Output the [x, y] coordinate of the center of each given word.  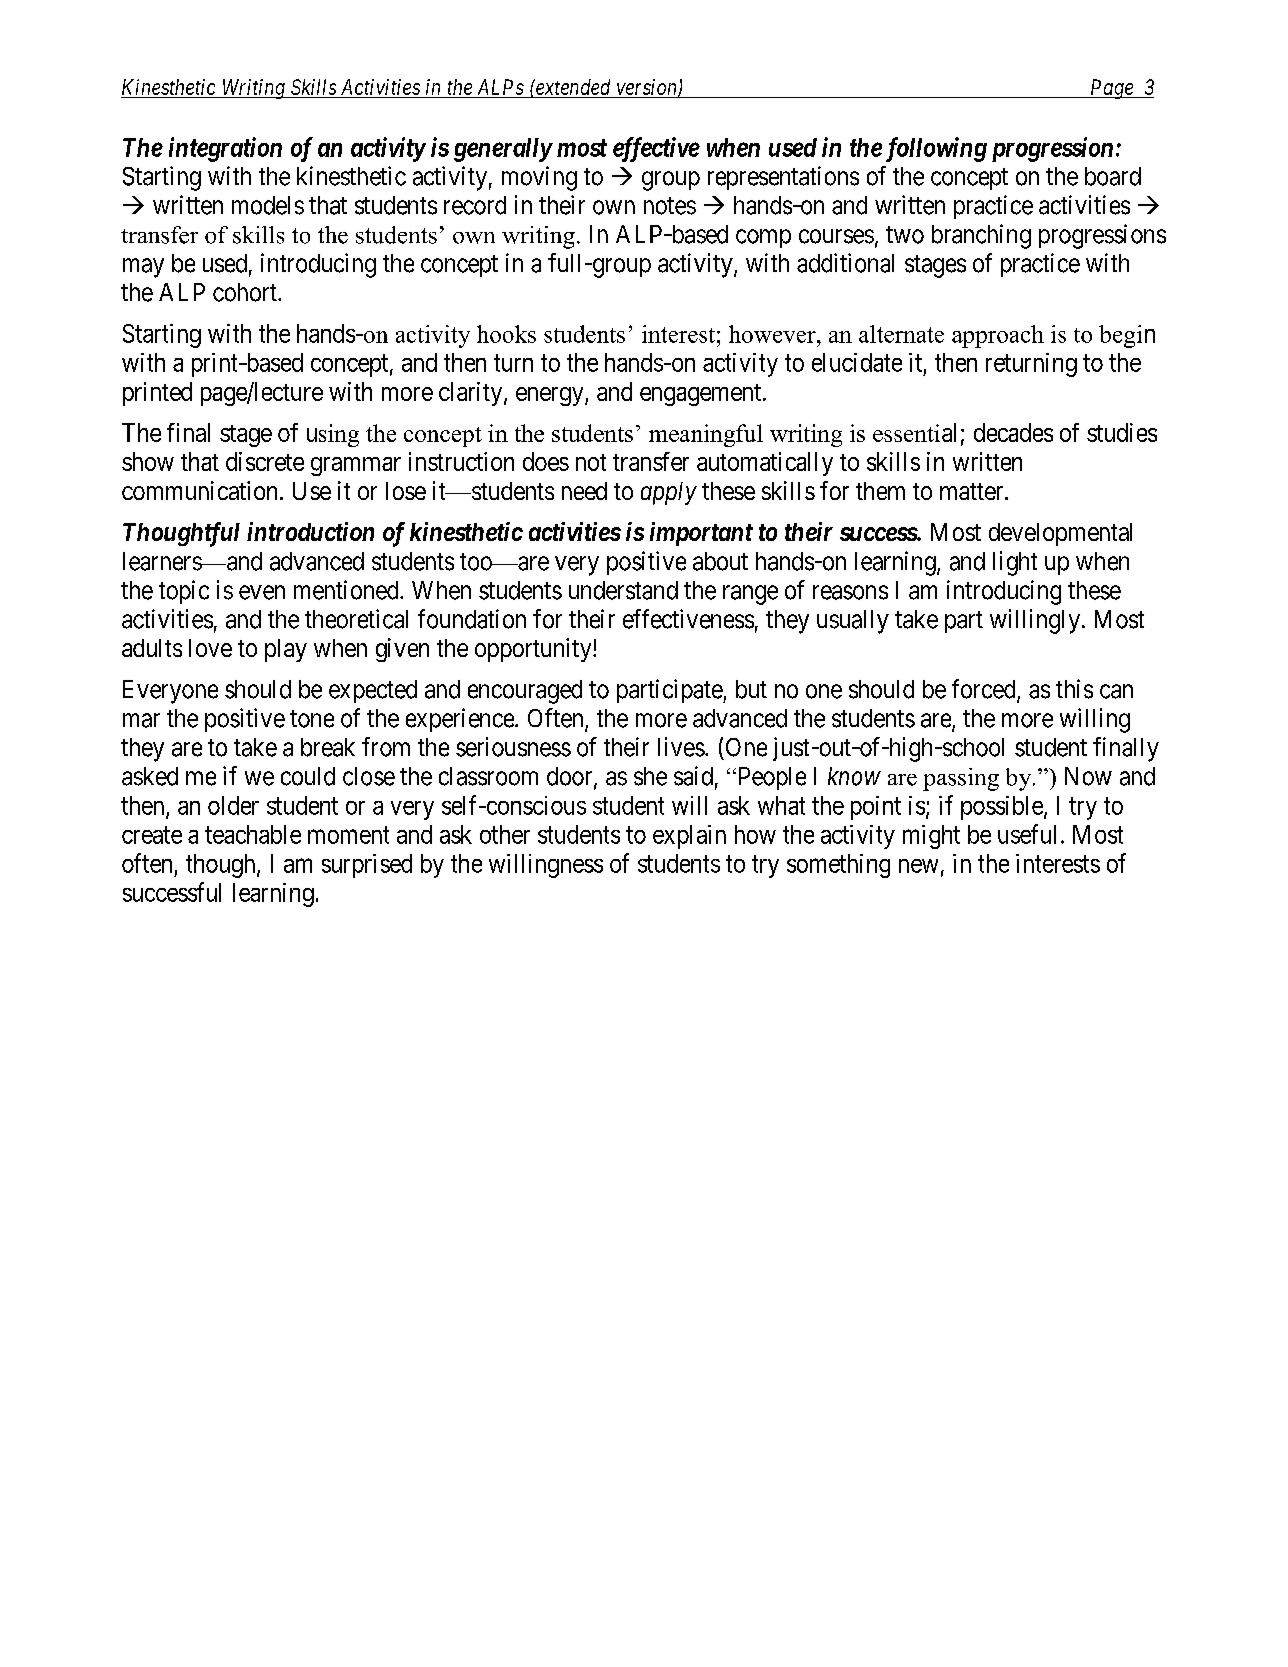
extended [572, 87]
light [1015, 563]
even [262, 592]
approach [998, 336]
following [936, 149]
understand [623, 590]
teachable [253, 834]
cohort [246, 292]
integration [225, 149]
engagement [700, 395]
